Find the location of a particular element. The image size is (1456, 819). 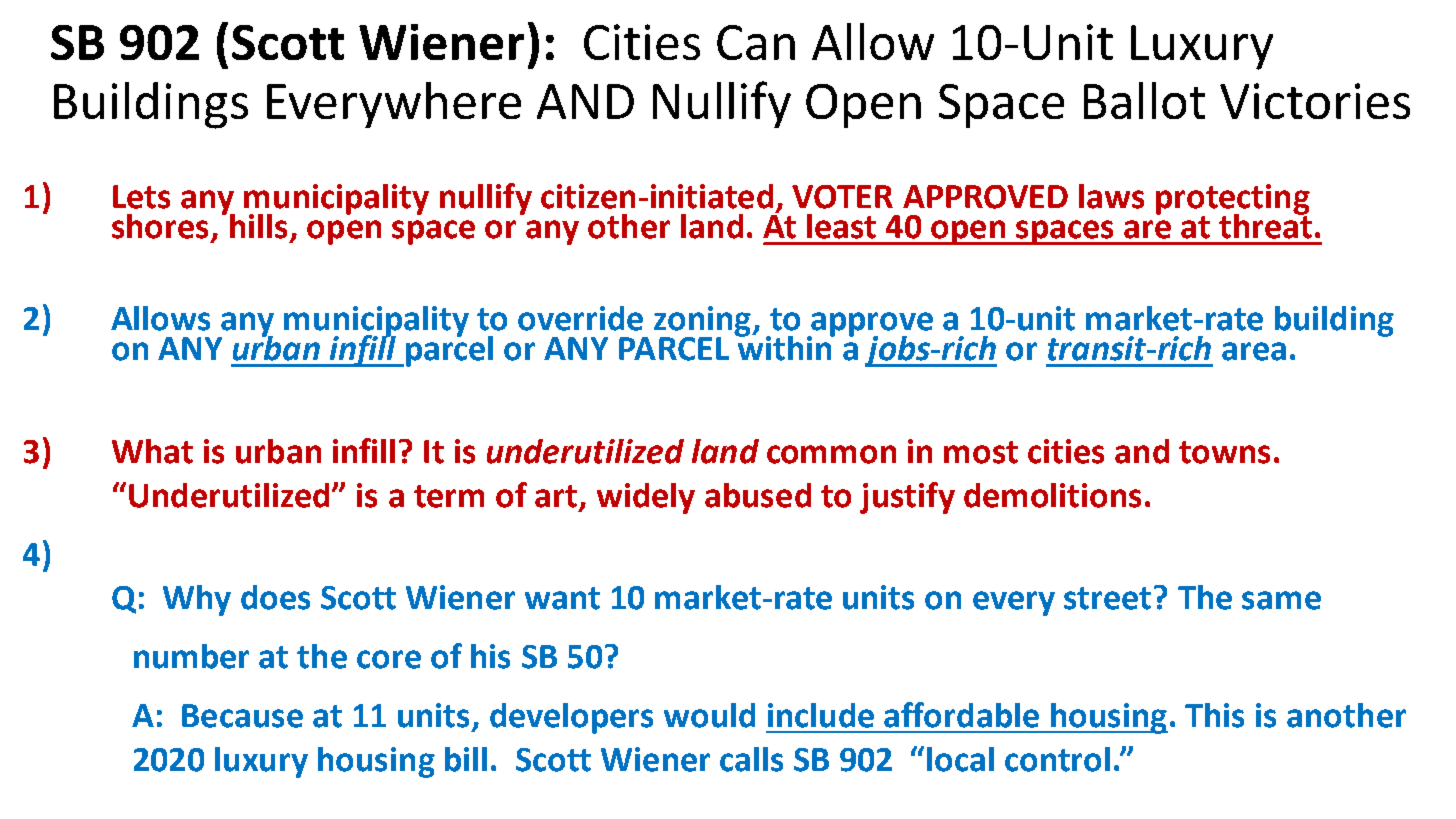

calls is located at coordinates (751, 759).
